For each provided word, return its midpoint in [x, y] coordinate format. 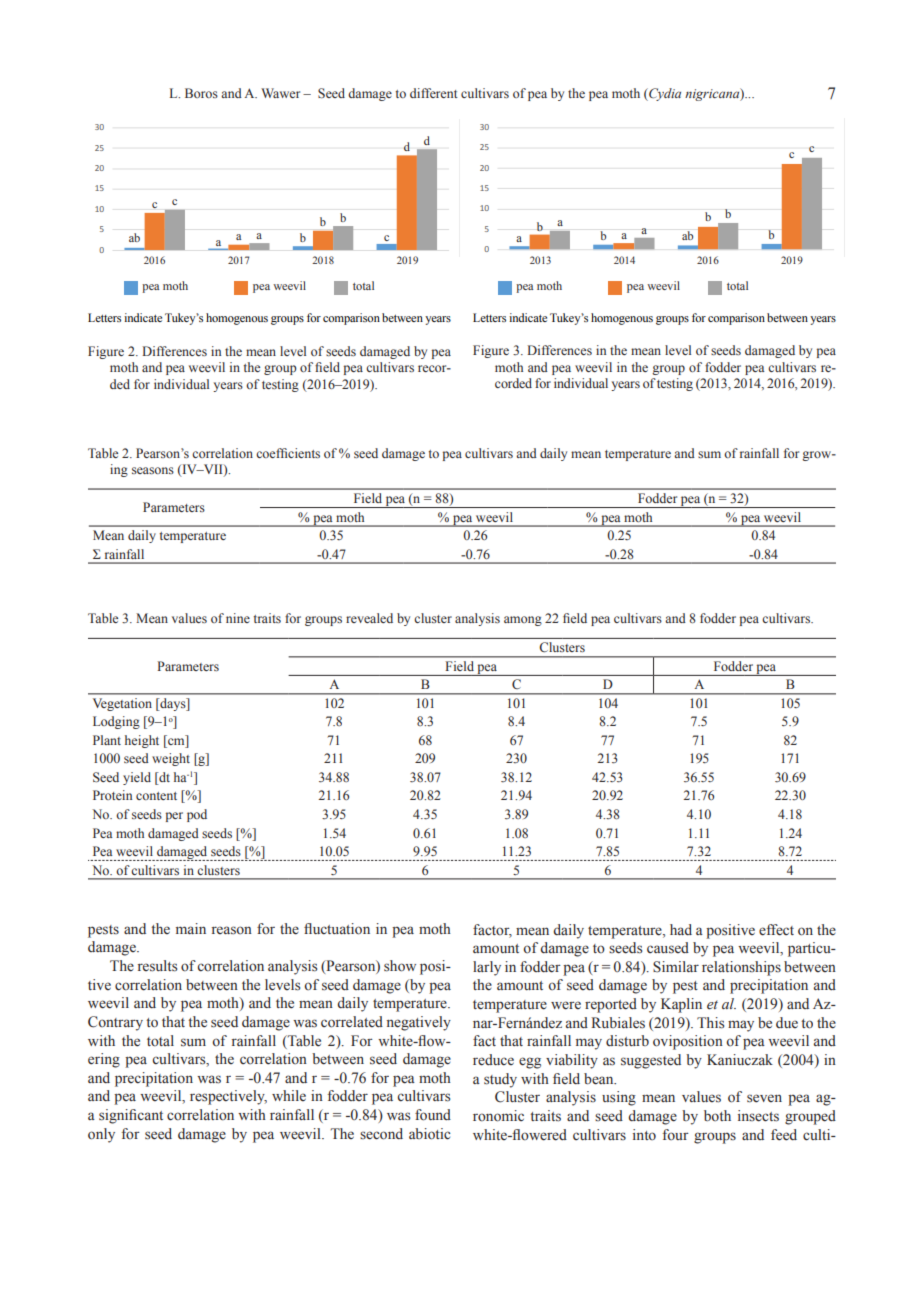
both [717, 1115]
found [433, 1115]
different [434, 93]
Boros [201, 93]
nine [238, 618]
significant [131, 1116]
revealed [369, 618]
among [523, 621]
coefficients [288, 453]
